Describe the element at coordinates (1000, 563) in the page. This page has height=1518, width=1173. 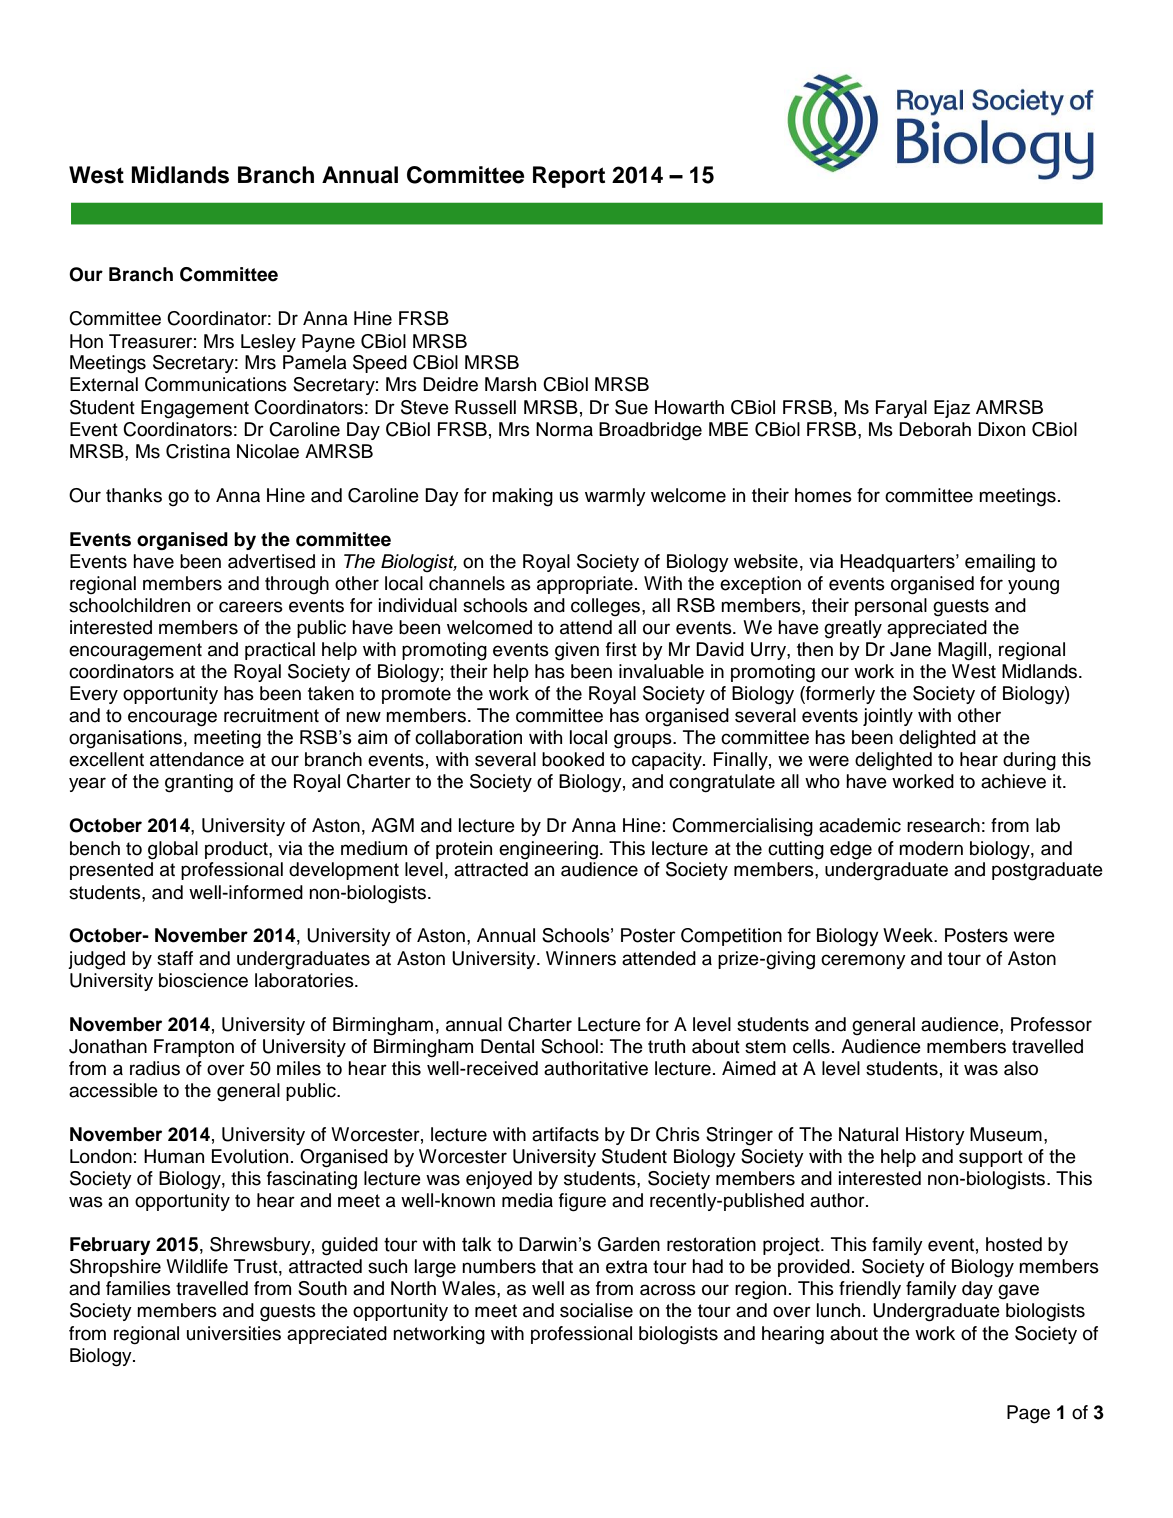
I see `emailing` at that location.
